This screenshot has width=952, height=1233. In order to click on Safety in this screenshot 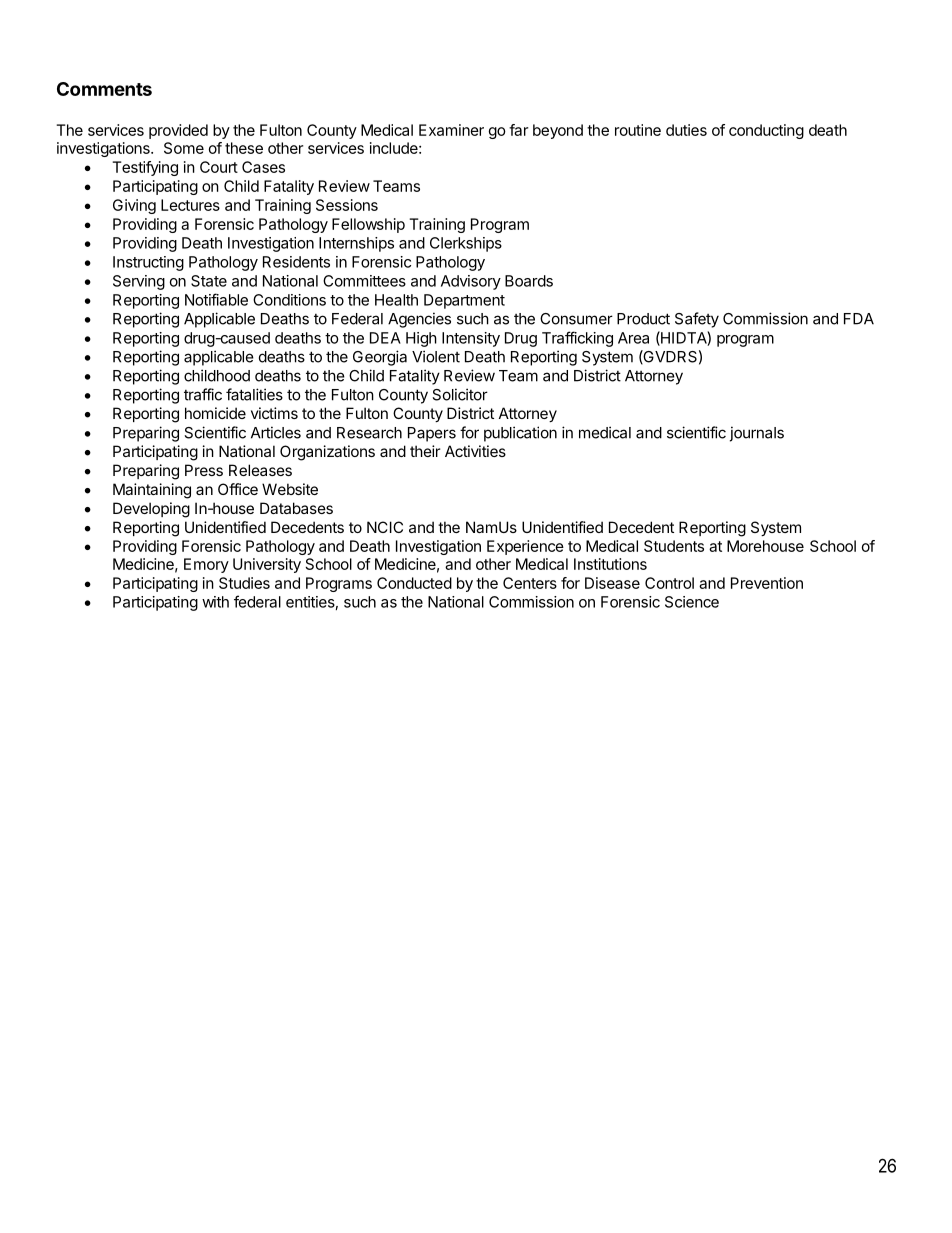, I will do `click(697, 320)`.
